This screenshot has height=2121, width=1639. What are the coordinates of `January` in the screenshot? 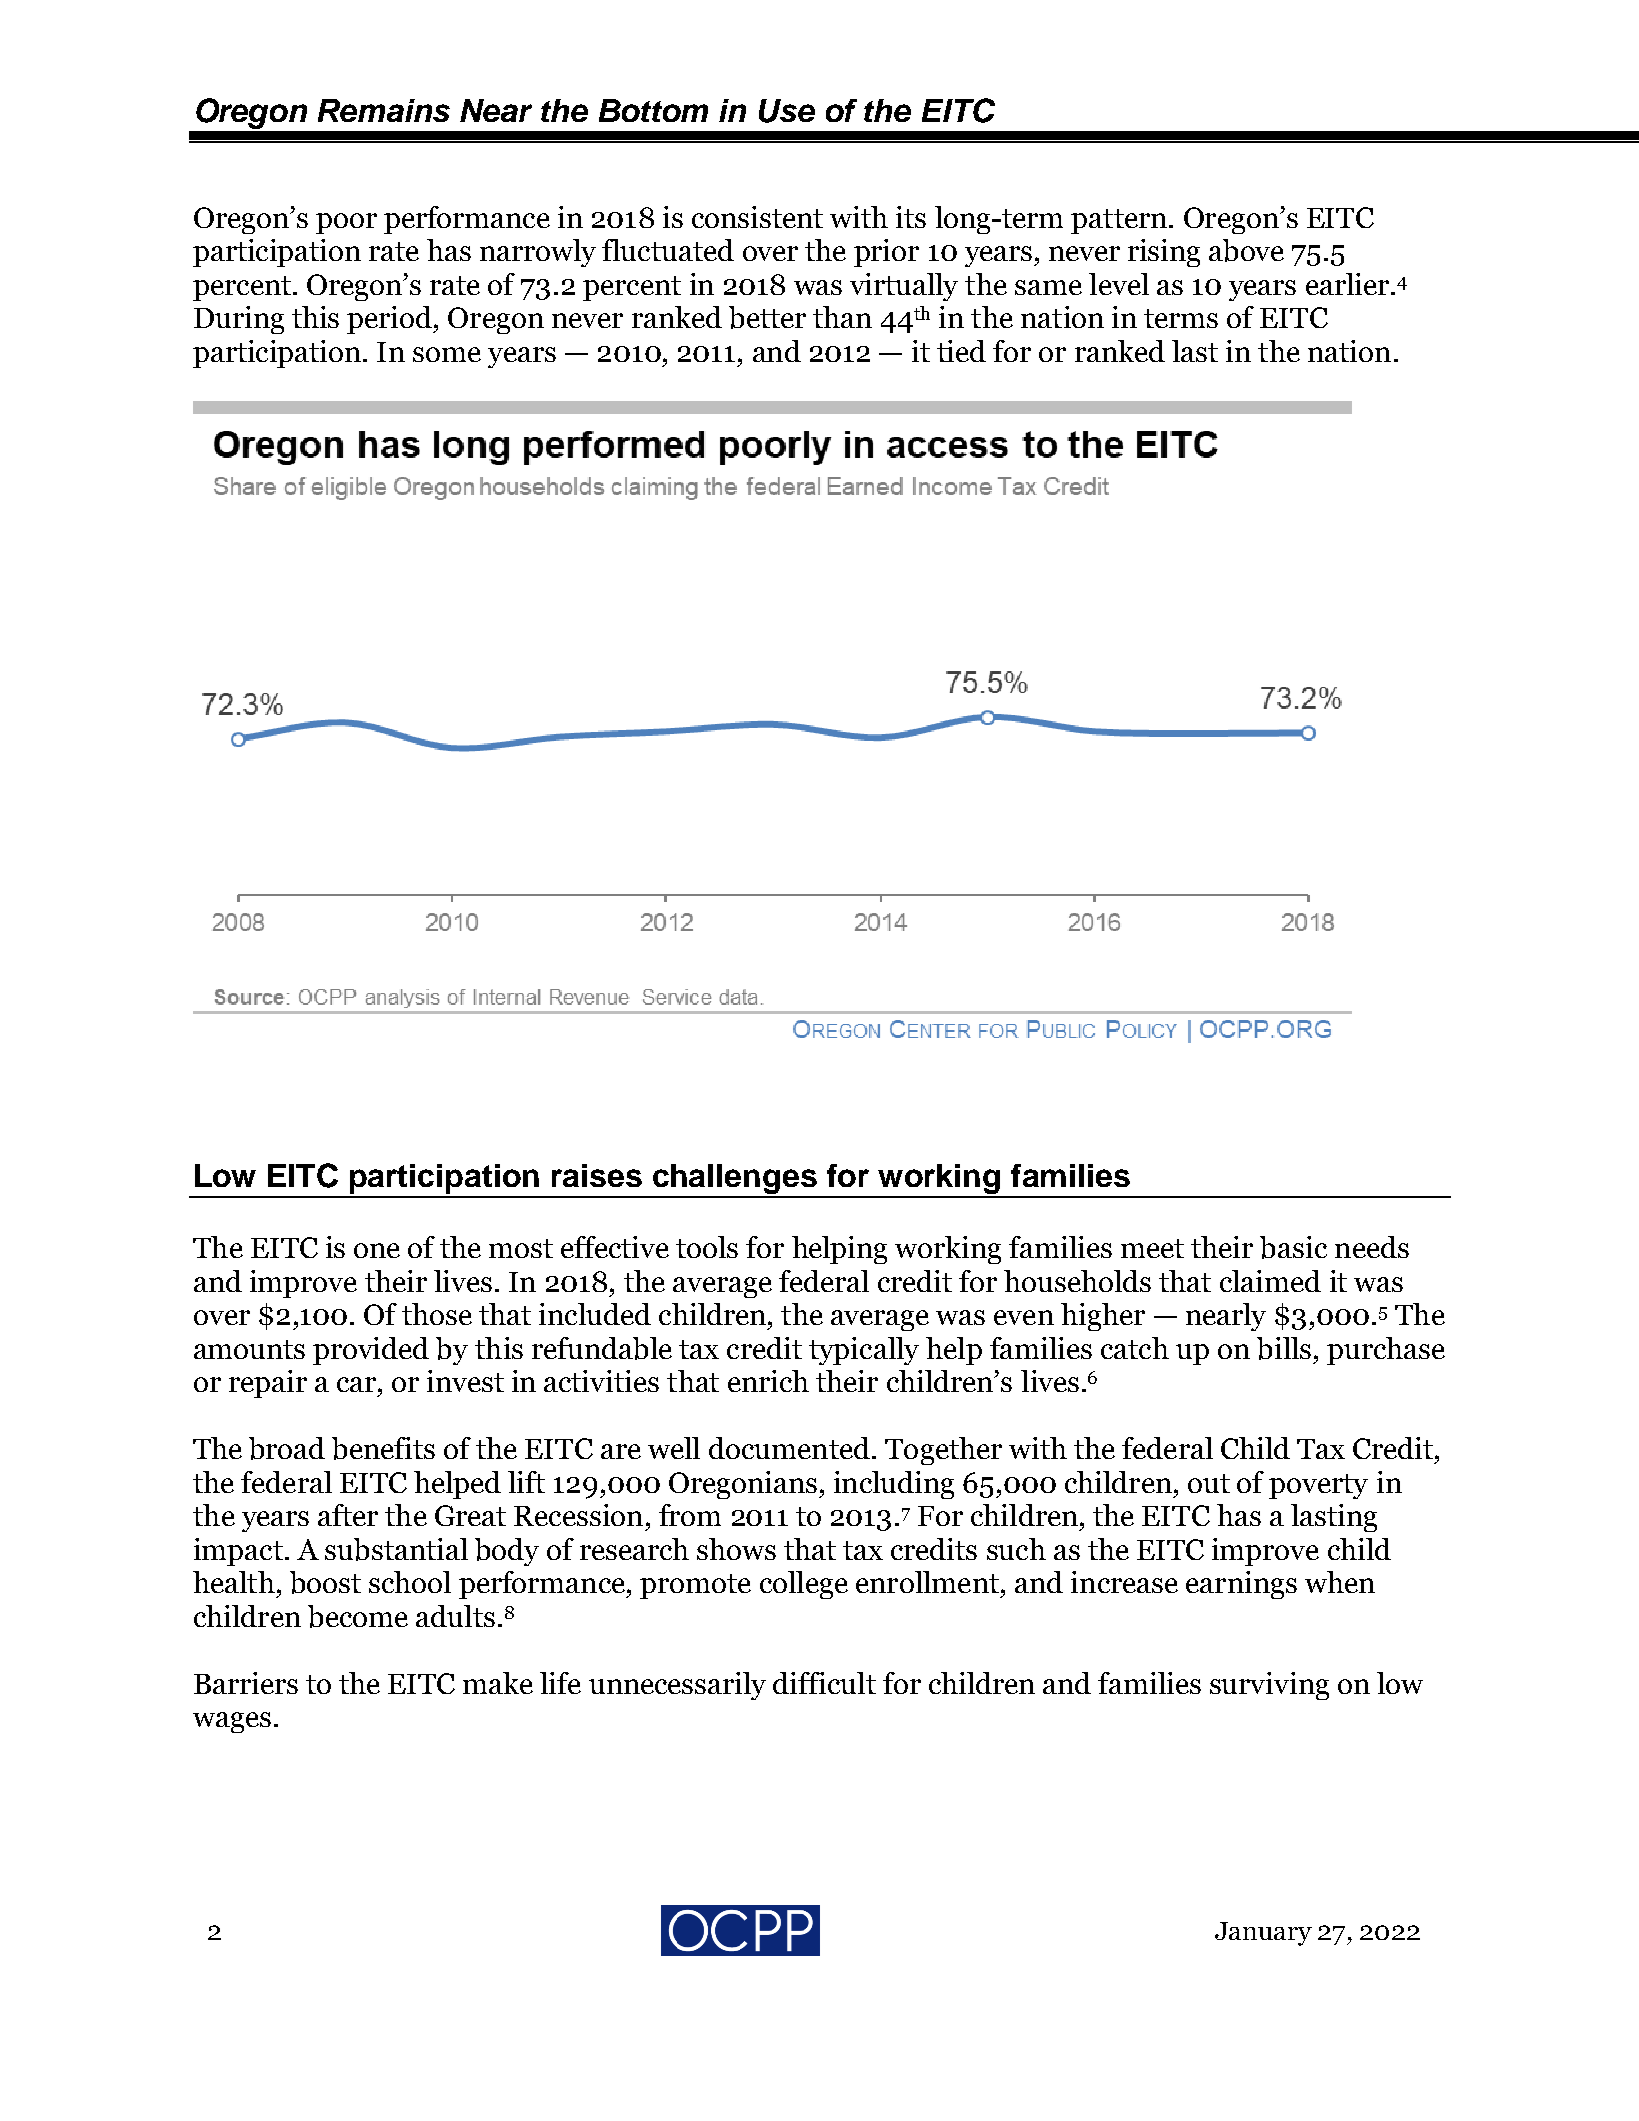 It's located at (1263, 1934).
